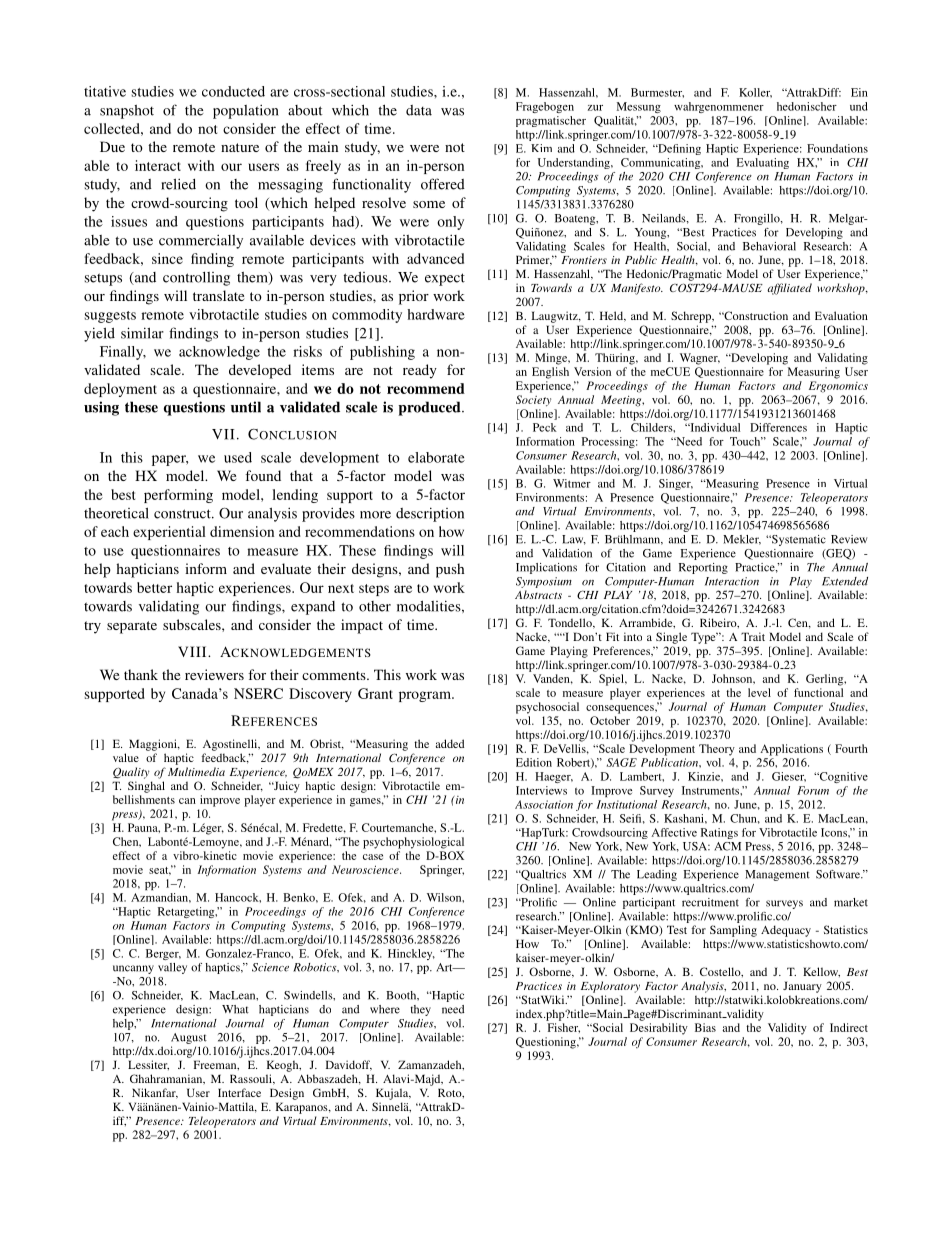 The height and width of the page is (1233, 952). I want to click on Koller, so click(755, 93).
